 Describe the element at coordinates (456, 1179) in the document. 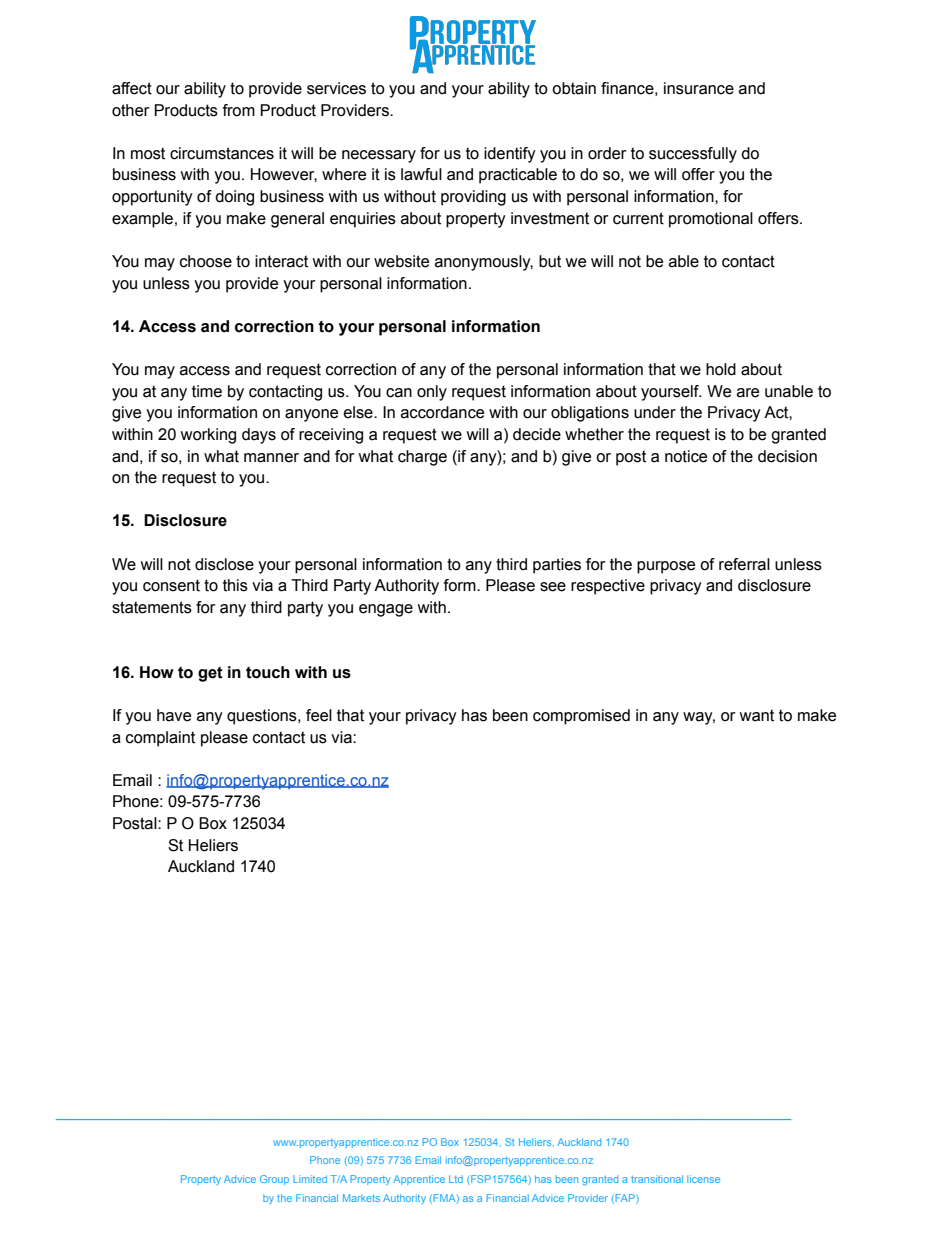

I see `Ltd` at that location.
